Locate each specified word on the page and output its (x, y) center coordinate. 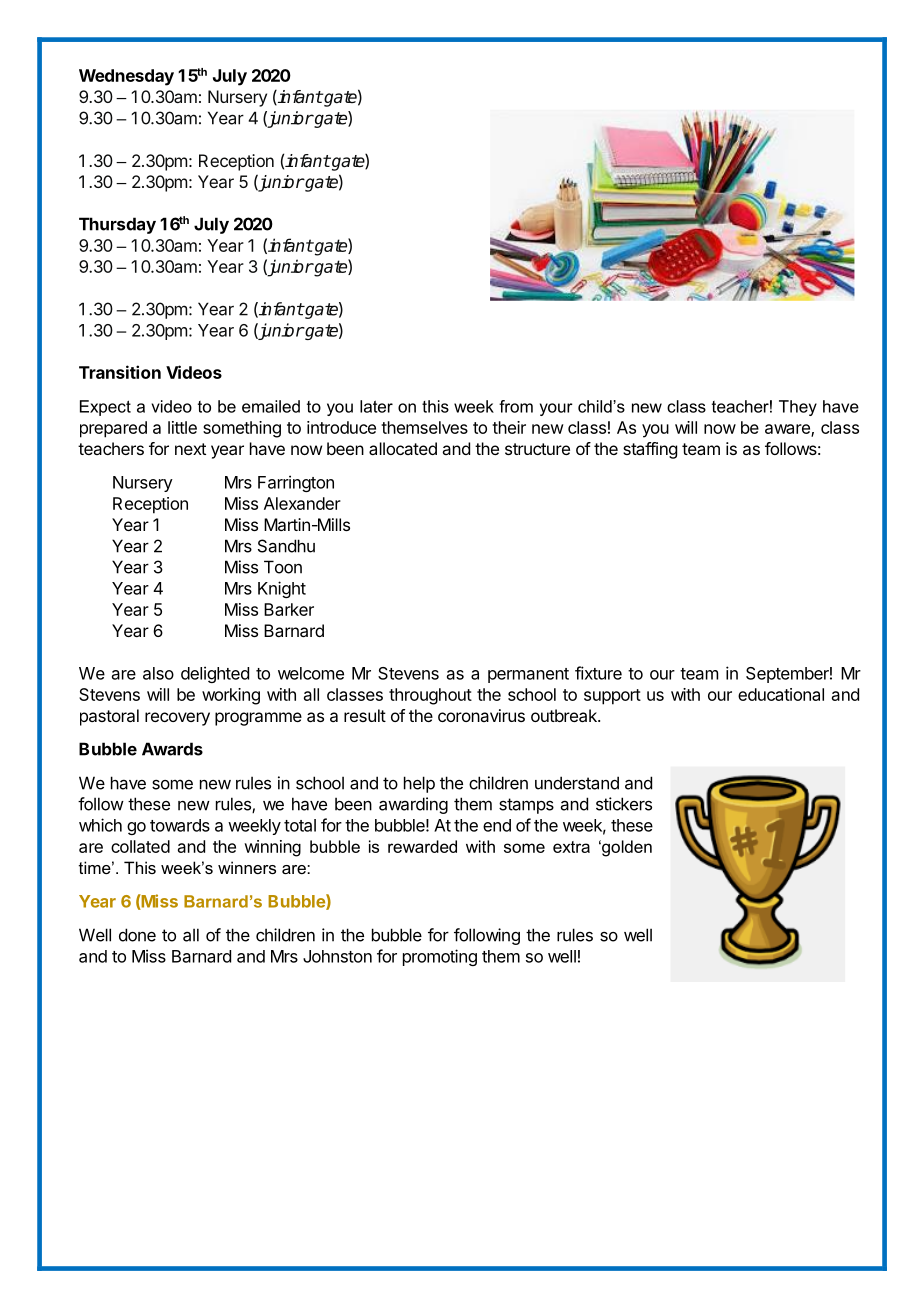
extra (571, 847)
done (137, 935)
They (798, 408)
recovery (177, 719)
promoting (440, 957)
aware (788, 430)
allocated (403, 448)
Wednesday (126, 77)
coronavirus (481, 715)
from (516, 406)
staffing (650, 450)
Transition (120, 372)
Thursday (117, 225)
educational (781, 694)
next (190, 449)
